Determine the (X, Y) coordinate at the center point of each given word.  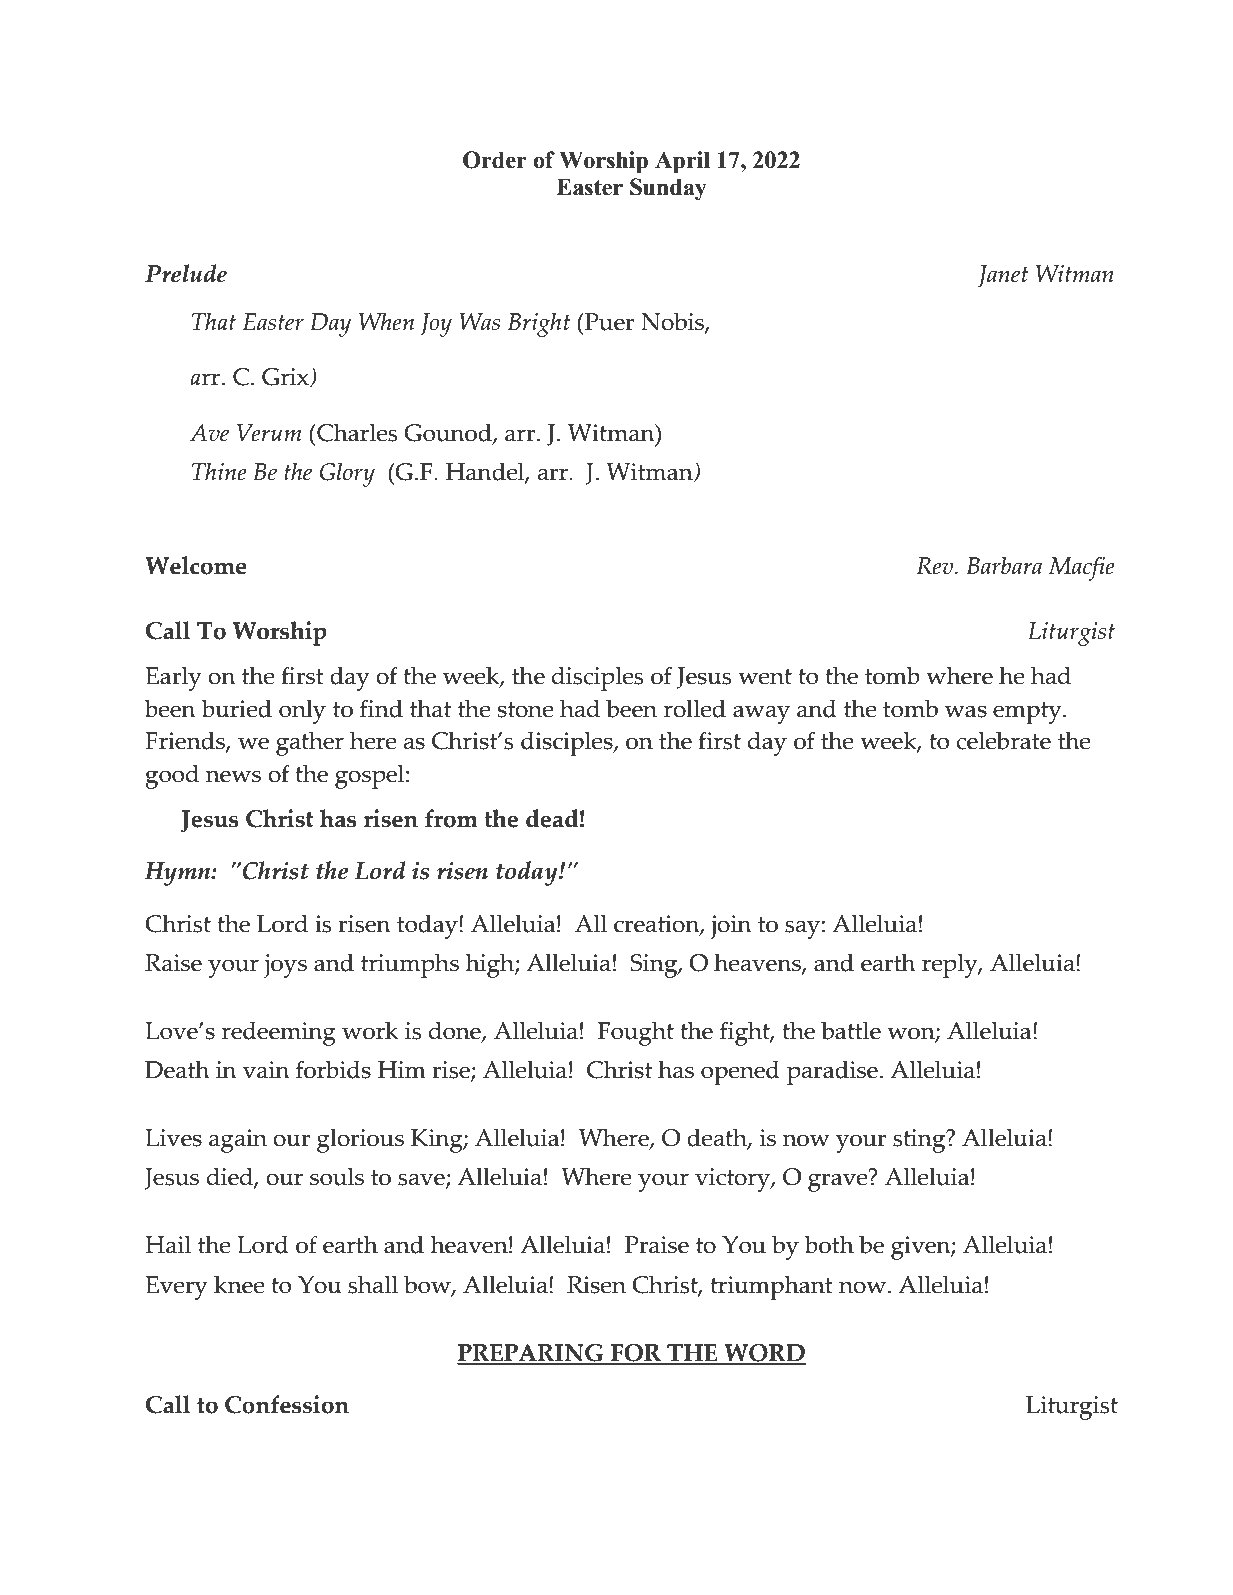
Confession (287, 1404)
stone (526, 710)
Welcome (196, 565)
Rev (936, 566)
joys (285, 966)
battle (851, 1030)
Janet (1003, 276)
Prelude (186, 273)
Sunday (668, 189)
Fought (636, 1033)
